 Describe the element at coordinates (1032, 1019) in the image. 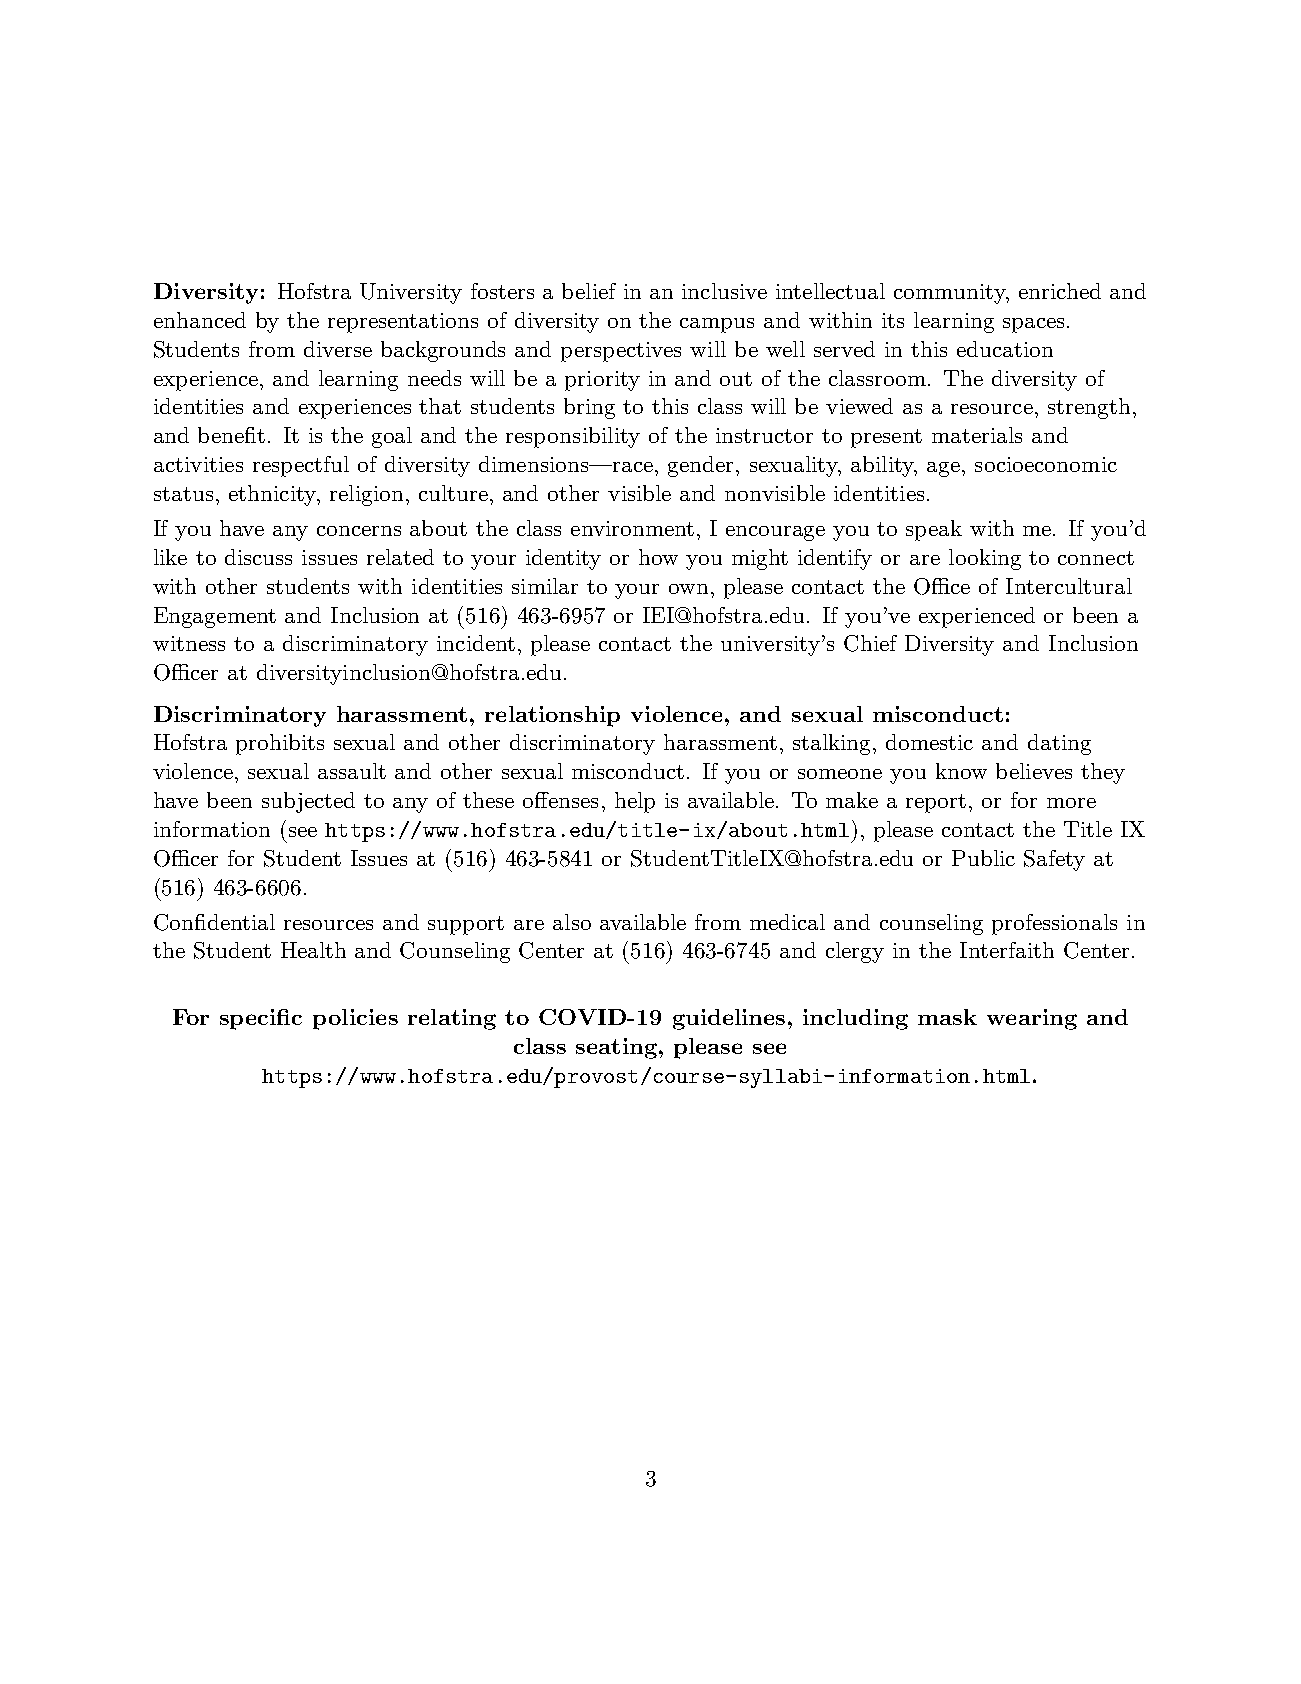

I see `wearing` at that location.
